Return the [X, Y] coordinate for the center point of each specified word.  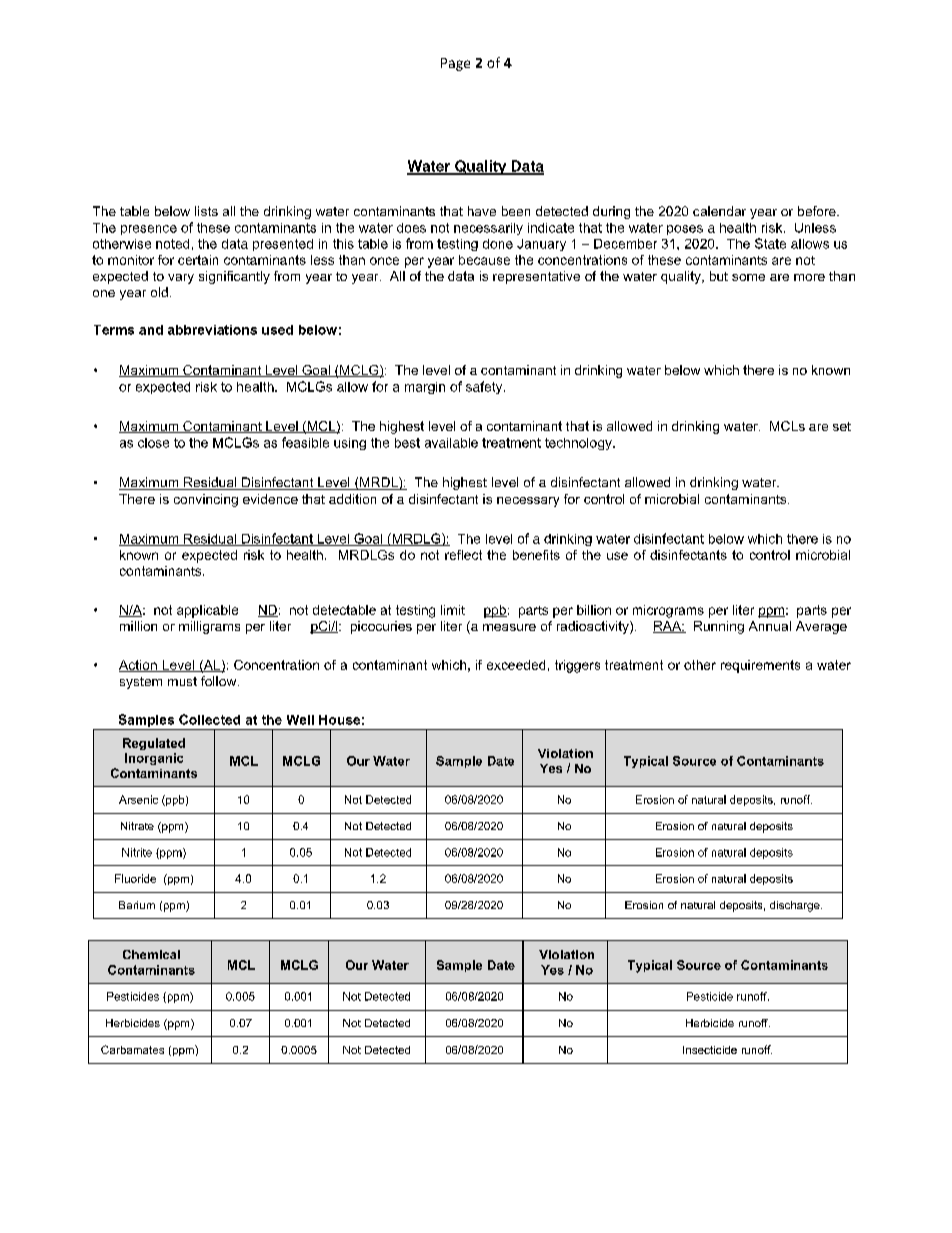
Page [455, 64]
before [818, 211]
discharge [796, 906]
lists [206, 211]
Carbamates [132, 1049]
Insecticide [710, 1050]
